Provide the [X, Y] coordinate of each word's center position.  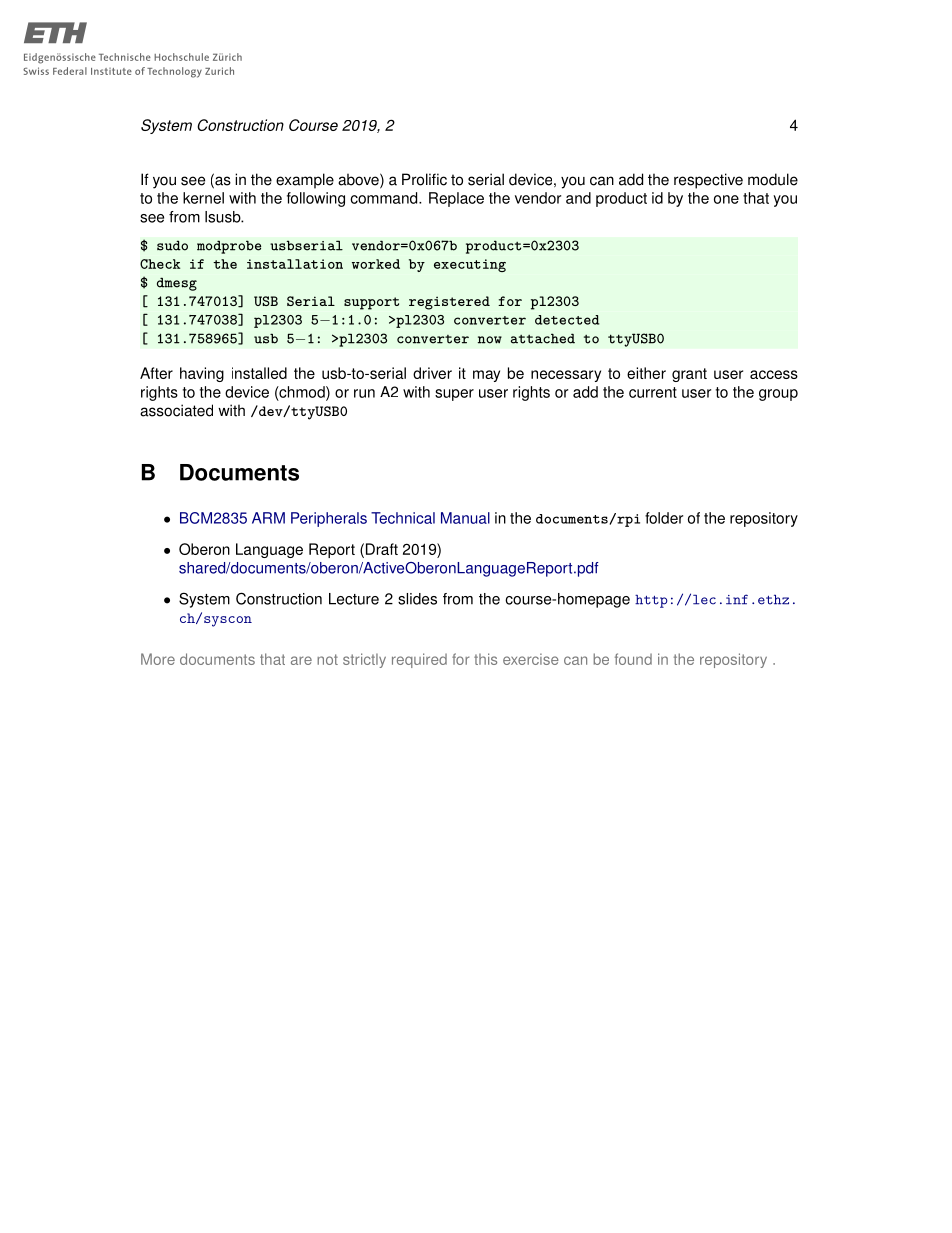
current [653, 392]
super [454, 395]
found [633, 659]
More [158, 659]
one [726, 199]
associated [176, 410]
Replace [456, 199]
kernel [203, 198]
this [485, 659]
